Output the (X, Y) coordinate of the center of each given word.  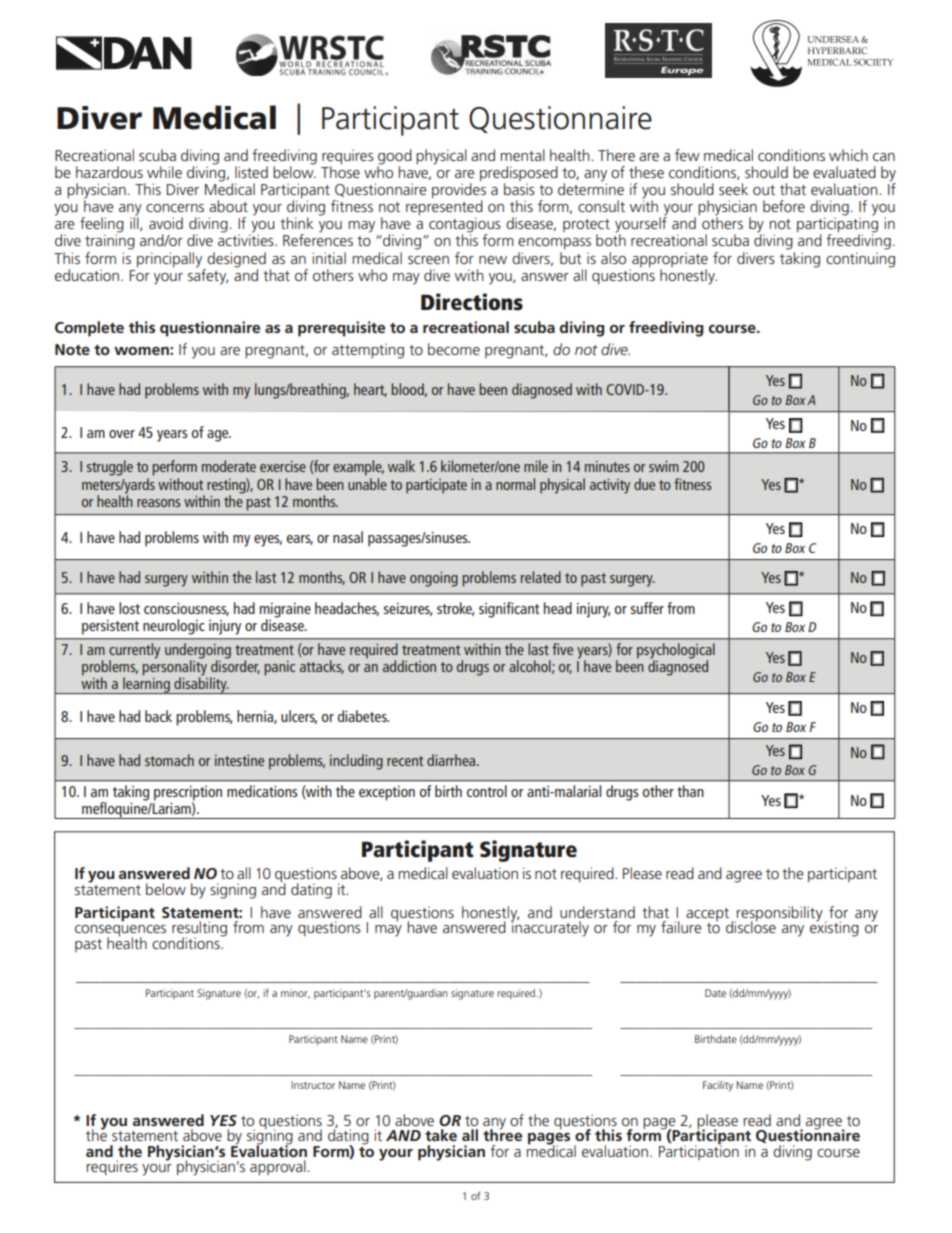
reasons (159, 503)
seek (733, 189)
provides (459, 191)
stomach (169, 760)
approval (279, 1167)
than (690, 791)
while (164, 172)
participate (436, 486)
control (487, 791)
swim (664, 466)
